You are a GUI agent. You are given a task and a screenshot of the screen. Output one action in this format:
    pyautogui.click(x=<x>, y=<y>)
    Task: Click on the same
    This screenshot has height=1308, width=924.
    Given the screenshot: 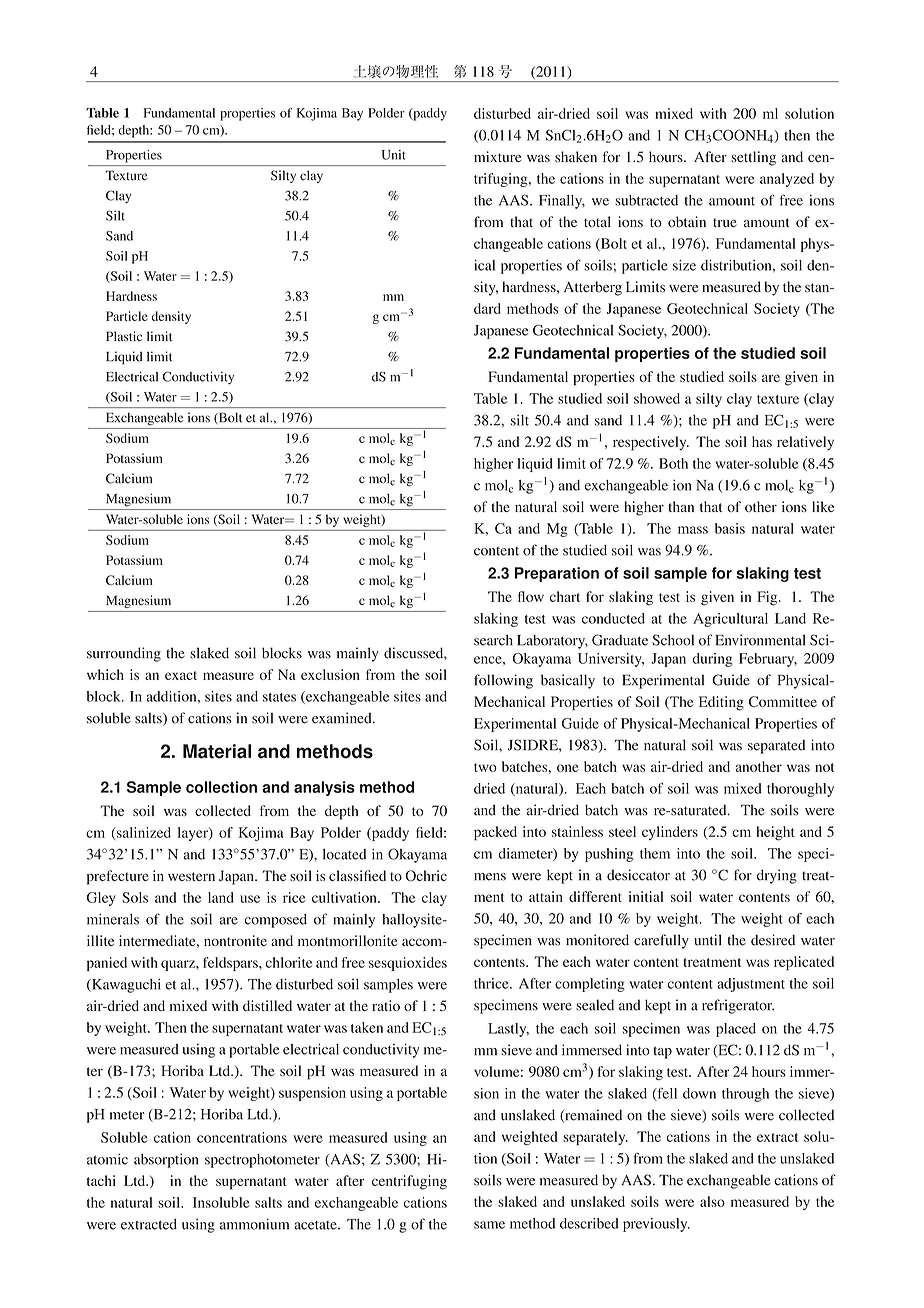 What is the action you would take?
    pyautogui.click(x=489, y=1225)
